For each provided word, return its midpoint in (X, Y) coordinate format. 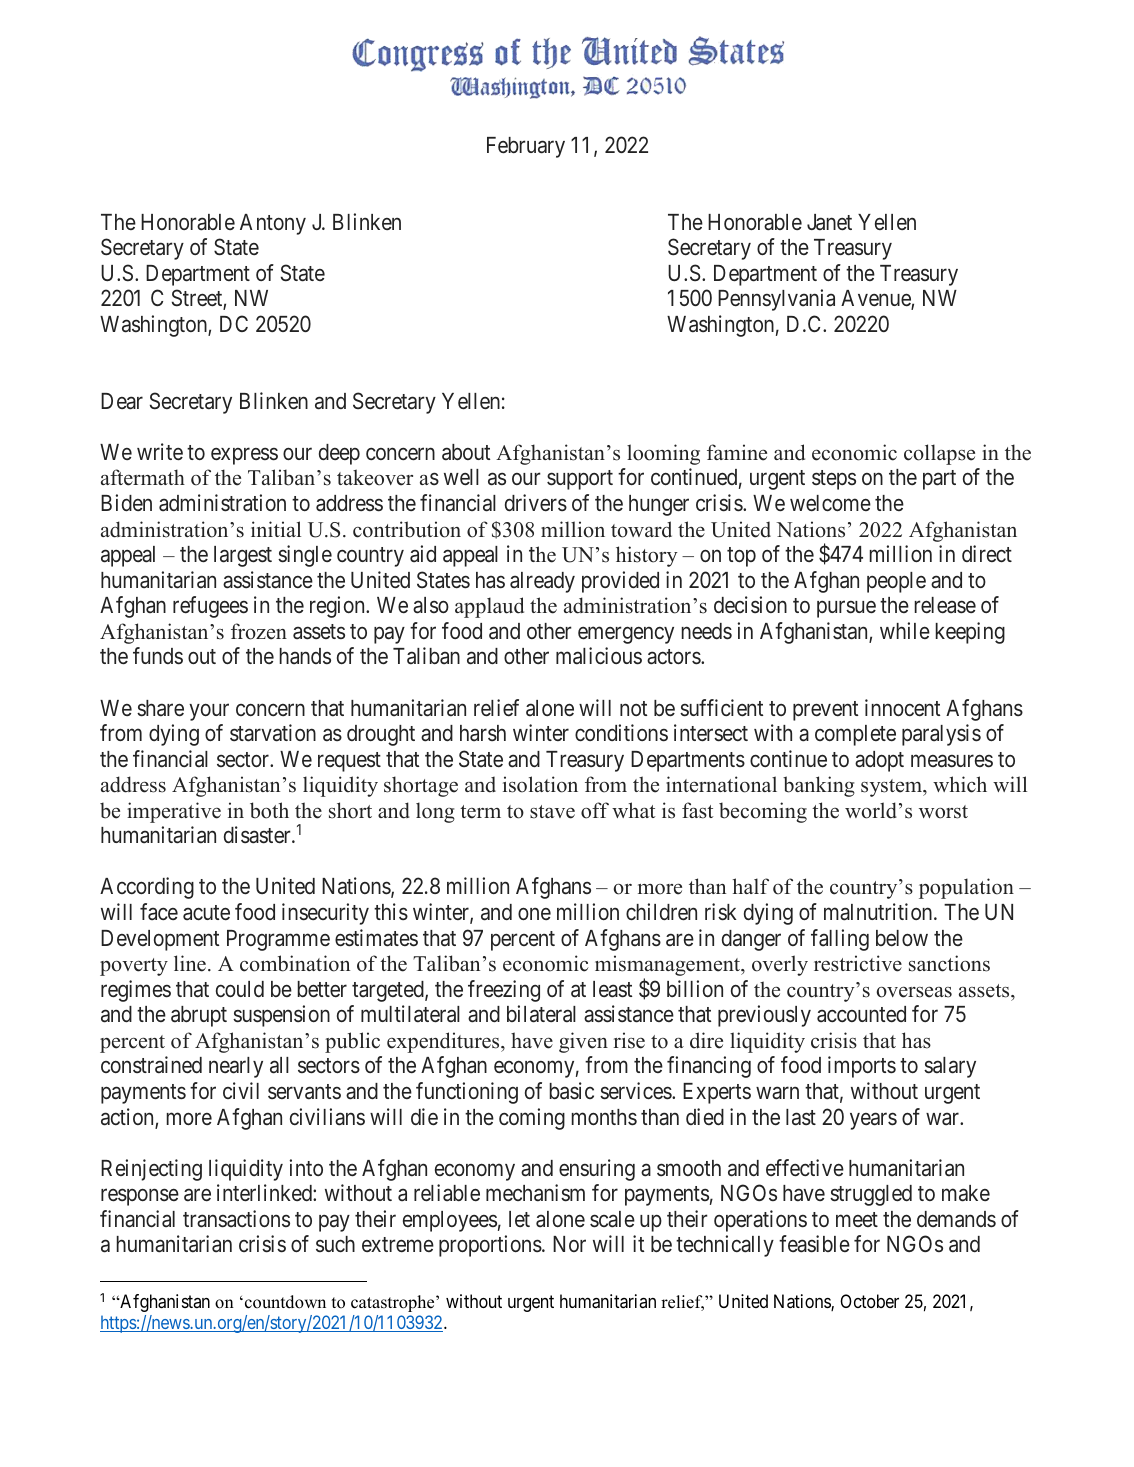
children (661, 912)
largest (243, 556)
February (526, 147)
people (896, 582)
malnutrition (879, 912)
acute (206, 913)
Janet (829, 222)
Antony (273, 224)
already (542, 582)
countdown (285, 1302)
